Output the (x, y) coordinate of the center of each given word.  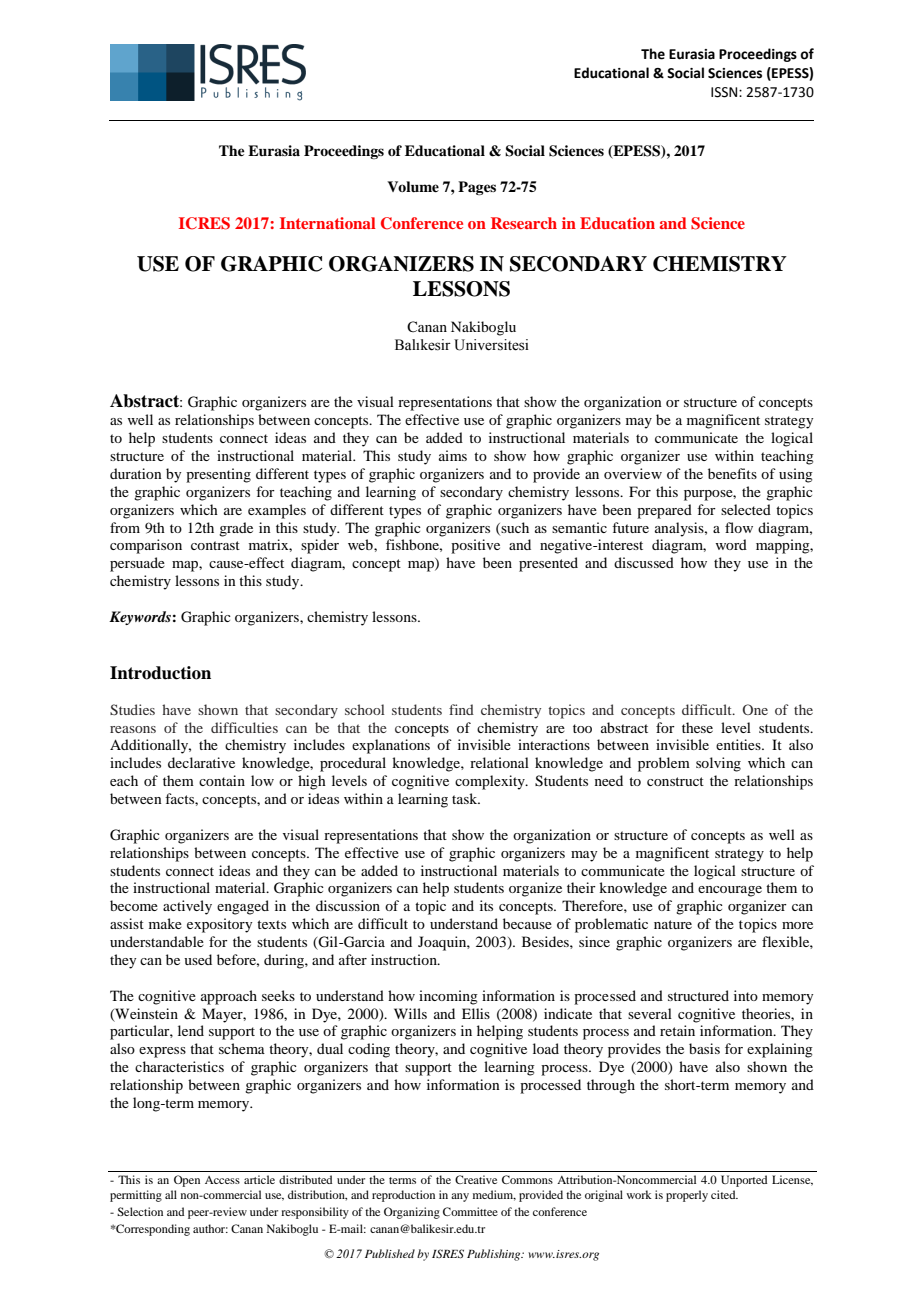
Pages (477, 188)
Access (222, 1180)
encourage (730, 891)
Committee (470, 1211)
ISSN (725, 92)
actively (187, 907)
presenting (218, 475)
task (466, 798)
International (328, 223)
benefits (732, 473)
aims (453, 455)
